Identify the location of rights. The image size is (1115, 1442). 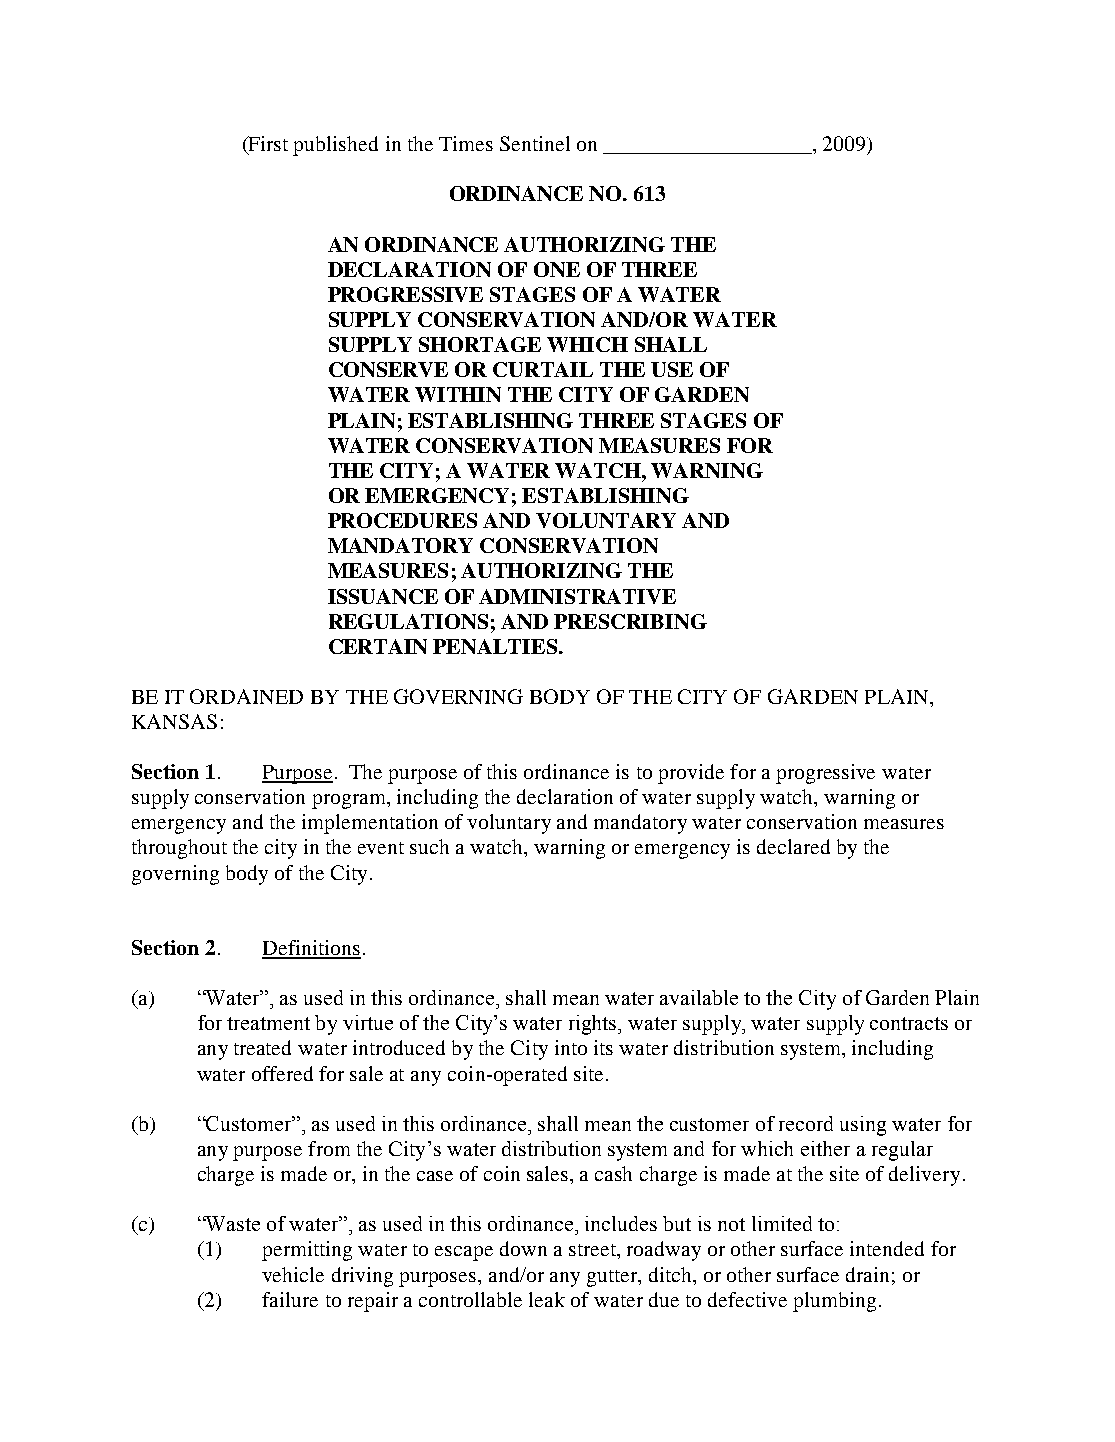
(594, 1025).
